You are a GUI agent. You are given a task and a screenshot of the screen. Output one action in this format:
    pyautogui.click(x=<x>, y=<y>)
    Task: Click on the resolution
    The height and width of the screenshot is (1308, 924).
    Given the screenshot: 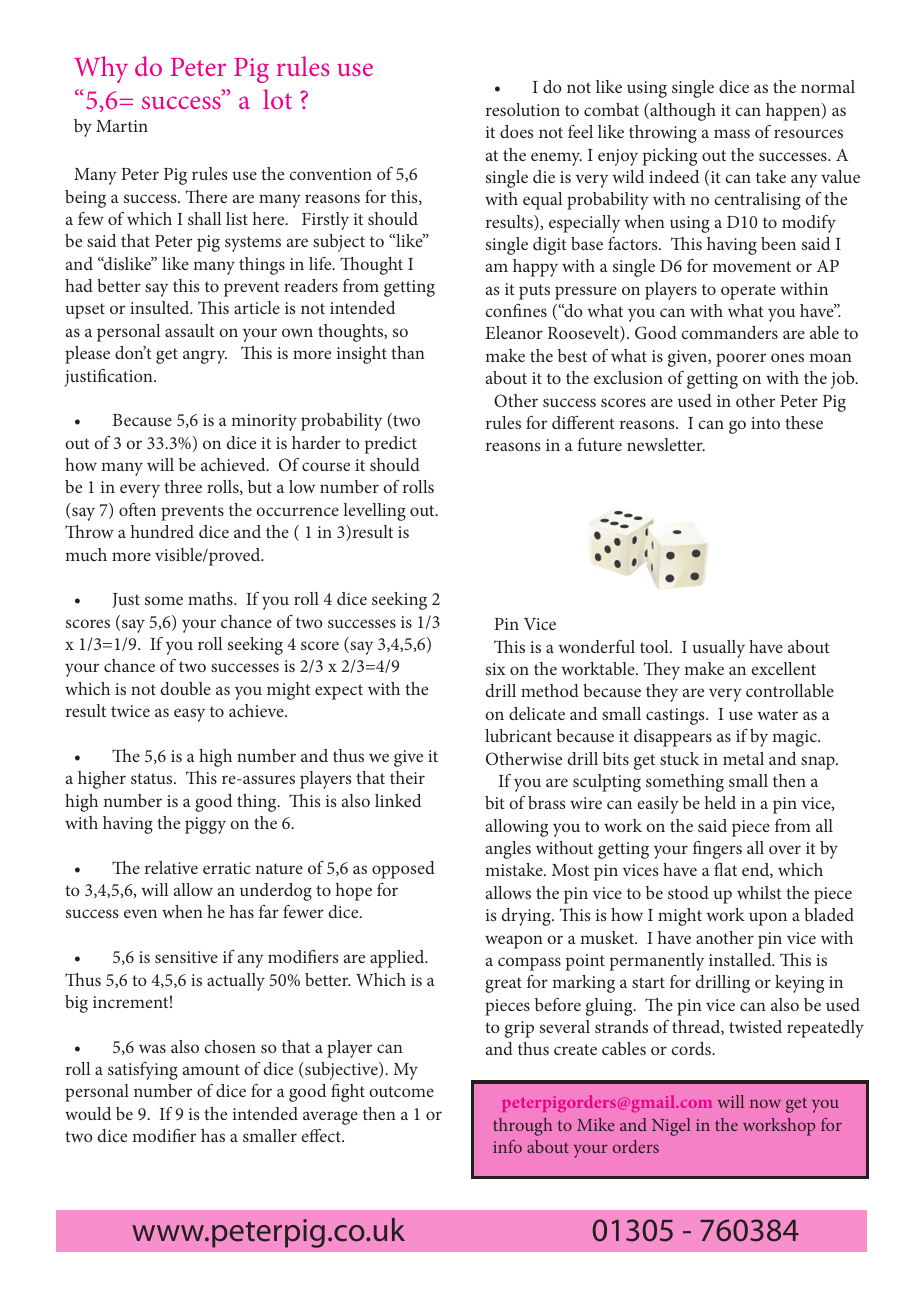 What is the action you would take?
    pyautogui.click(x=523, y=109)
